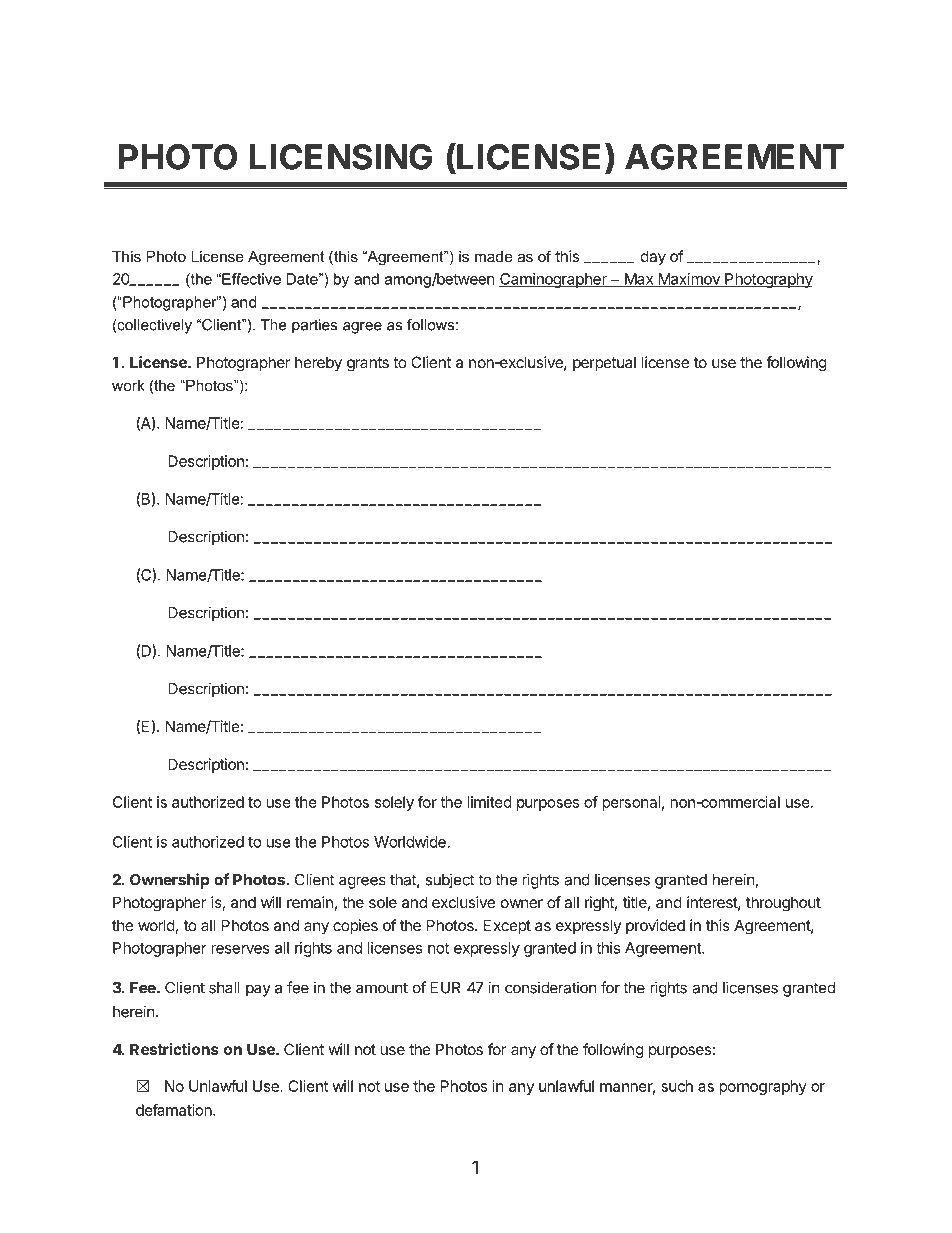 Image resolution: width=952 pixels, height=1233 pixels. What do you see at coordinates (631, 803) in the image?
I see `personal` at bounding box center [631, 803].
